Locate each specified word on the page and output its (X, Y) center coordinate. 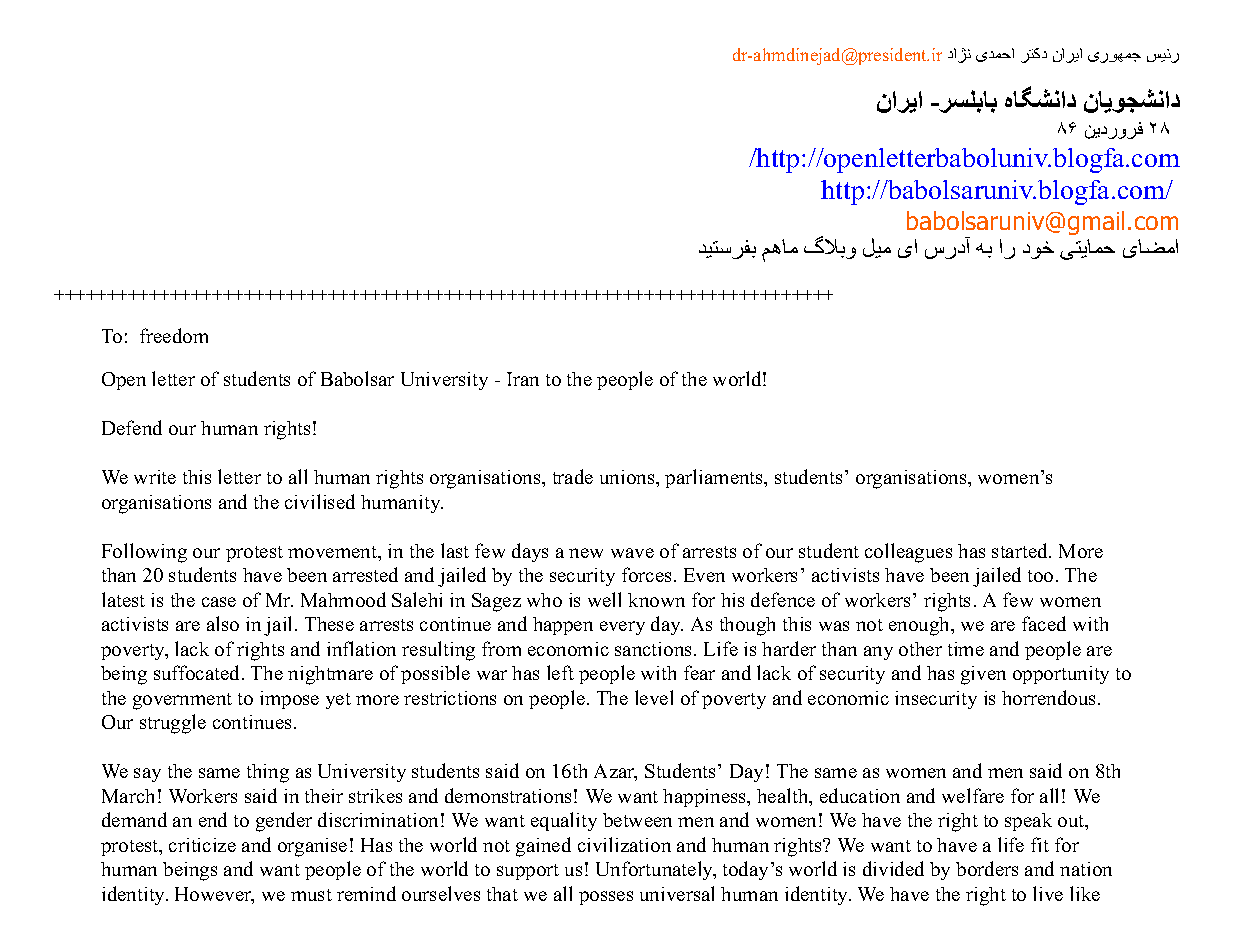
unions (628, 477)
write (155, 477)
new (586, 553)
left (560, 672)
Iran (523, 379)
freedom (174, 335)
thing (268, 773)
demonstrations (508, 795)
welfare (973, 795)
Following (144, 553)
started (1021, 550)
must (311, 895)
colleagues (908, 553)
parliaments (715, 478)
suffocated (198, 672)
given (983, 675)
